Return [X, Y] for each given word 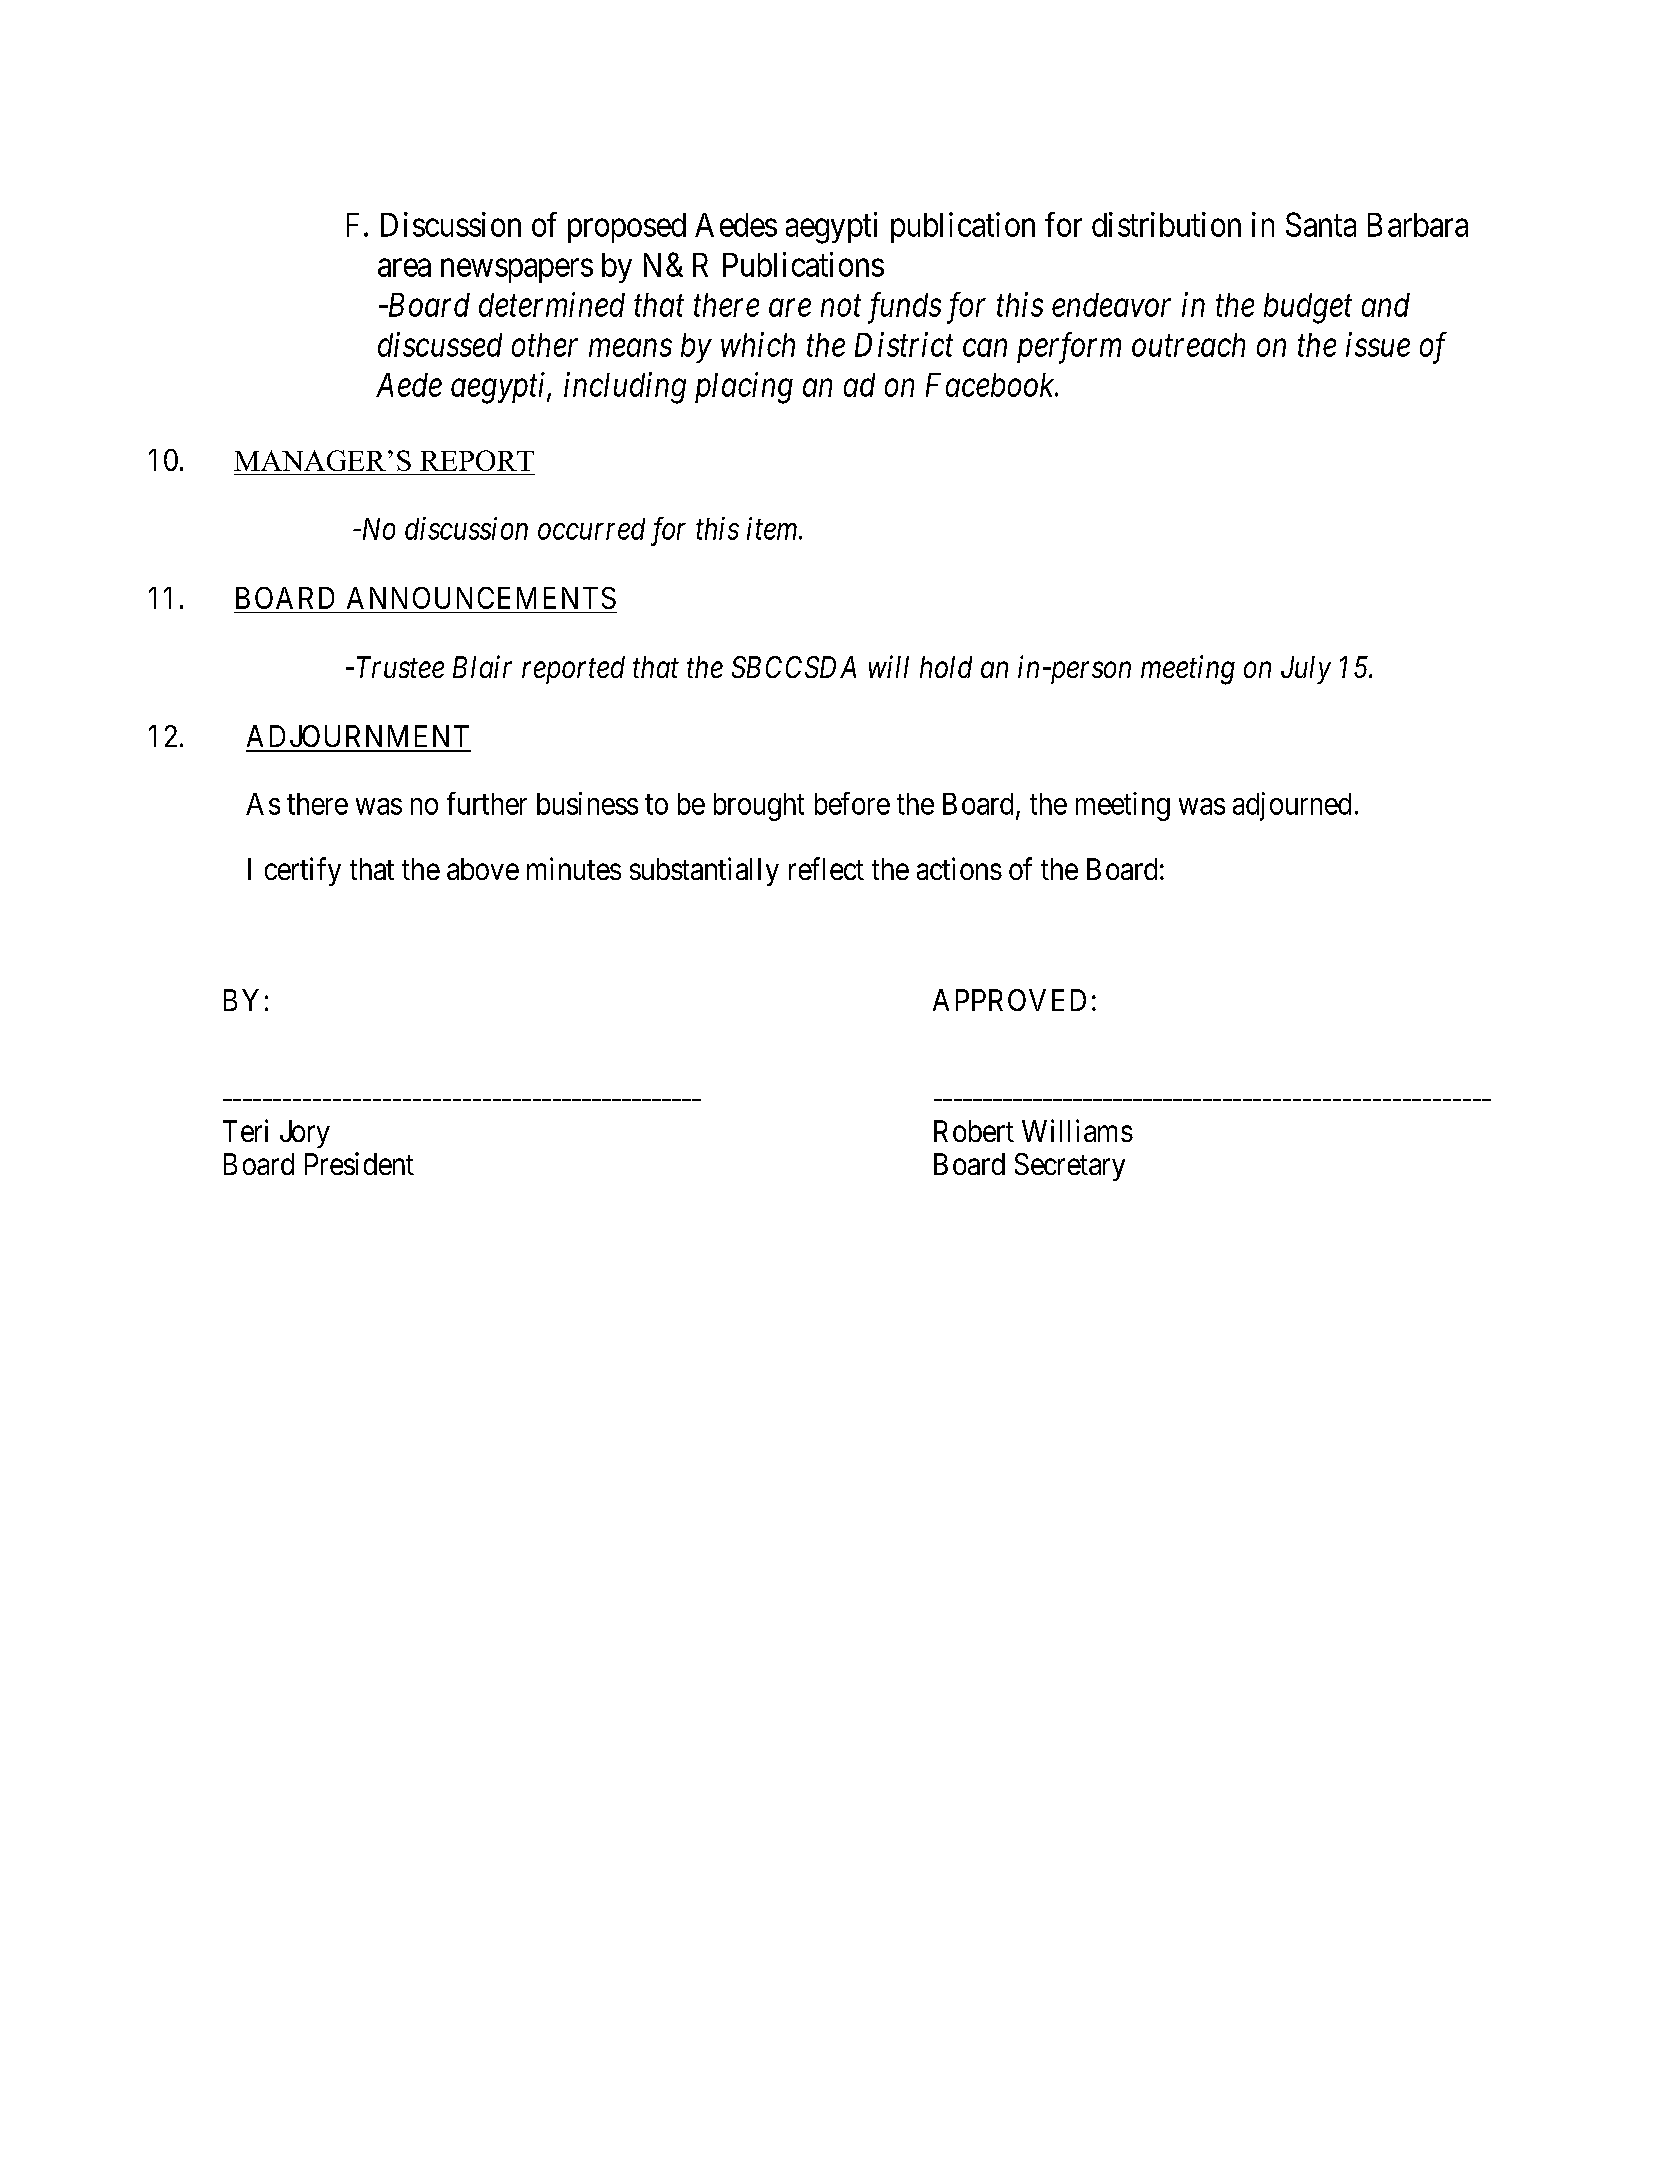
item [773, 528]
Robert [974, 1131]
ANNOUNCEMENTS [481, 598]
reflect [826, 868]
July [1306, 670]
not [841, 306]
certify [303, 871]
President [359, 1163]
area [404, 268]
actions [959, 868]
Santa [1321, 224]
